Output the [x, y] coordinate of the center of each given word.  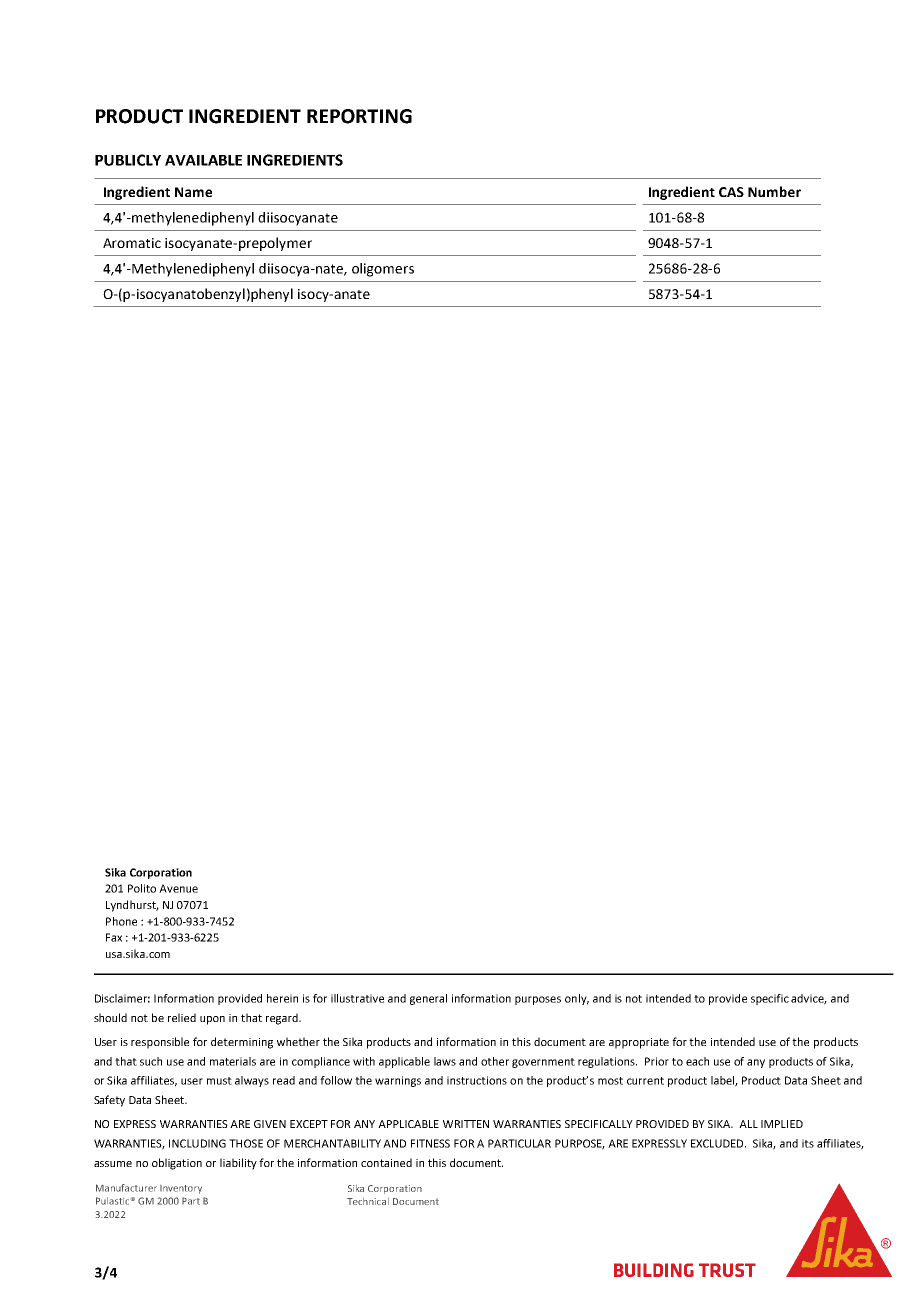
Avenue [178, 888]
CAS [731, 192]
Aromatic [132, 243]
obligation [177, 1164]
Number [774, 191]
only [577, 999]
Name [193, 192]
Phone [121, 921]
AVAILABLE [203, 160]
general [428, 999]
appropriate [639, 1043]
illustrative [357, 998]
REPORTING [359, 116]
